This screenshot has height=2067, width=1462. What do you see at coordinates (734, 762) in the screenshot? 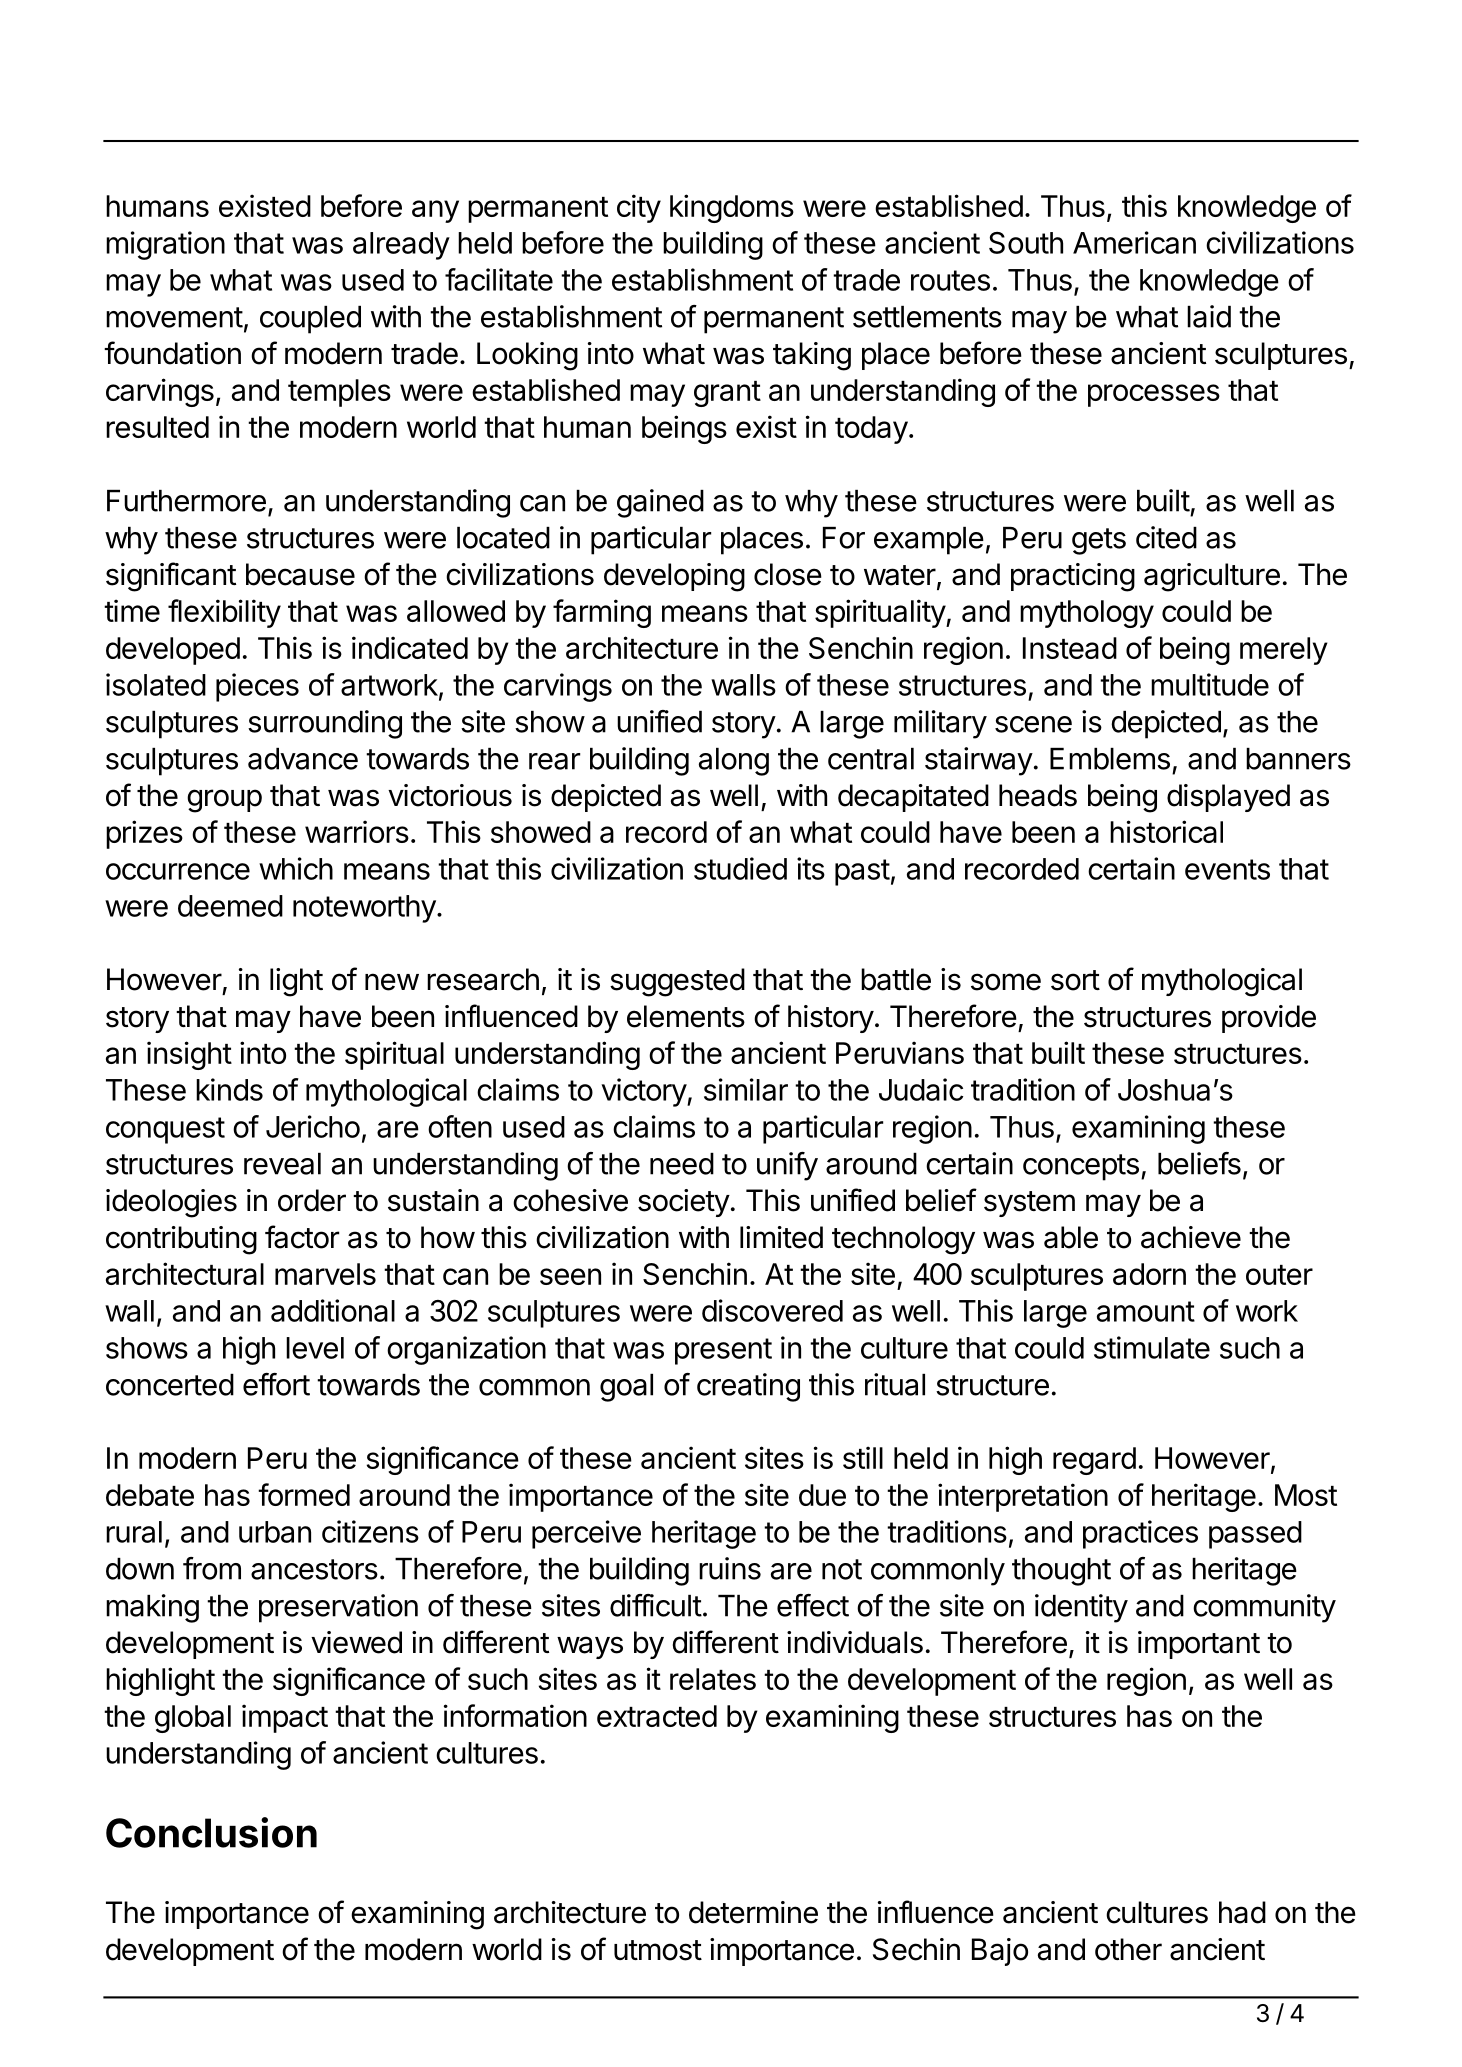
I see `along` at bounding box center [734, 762].
